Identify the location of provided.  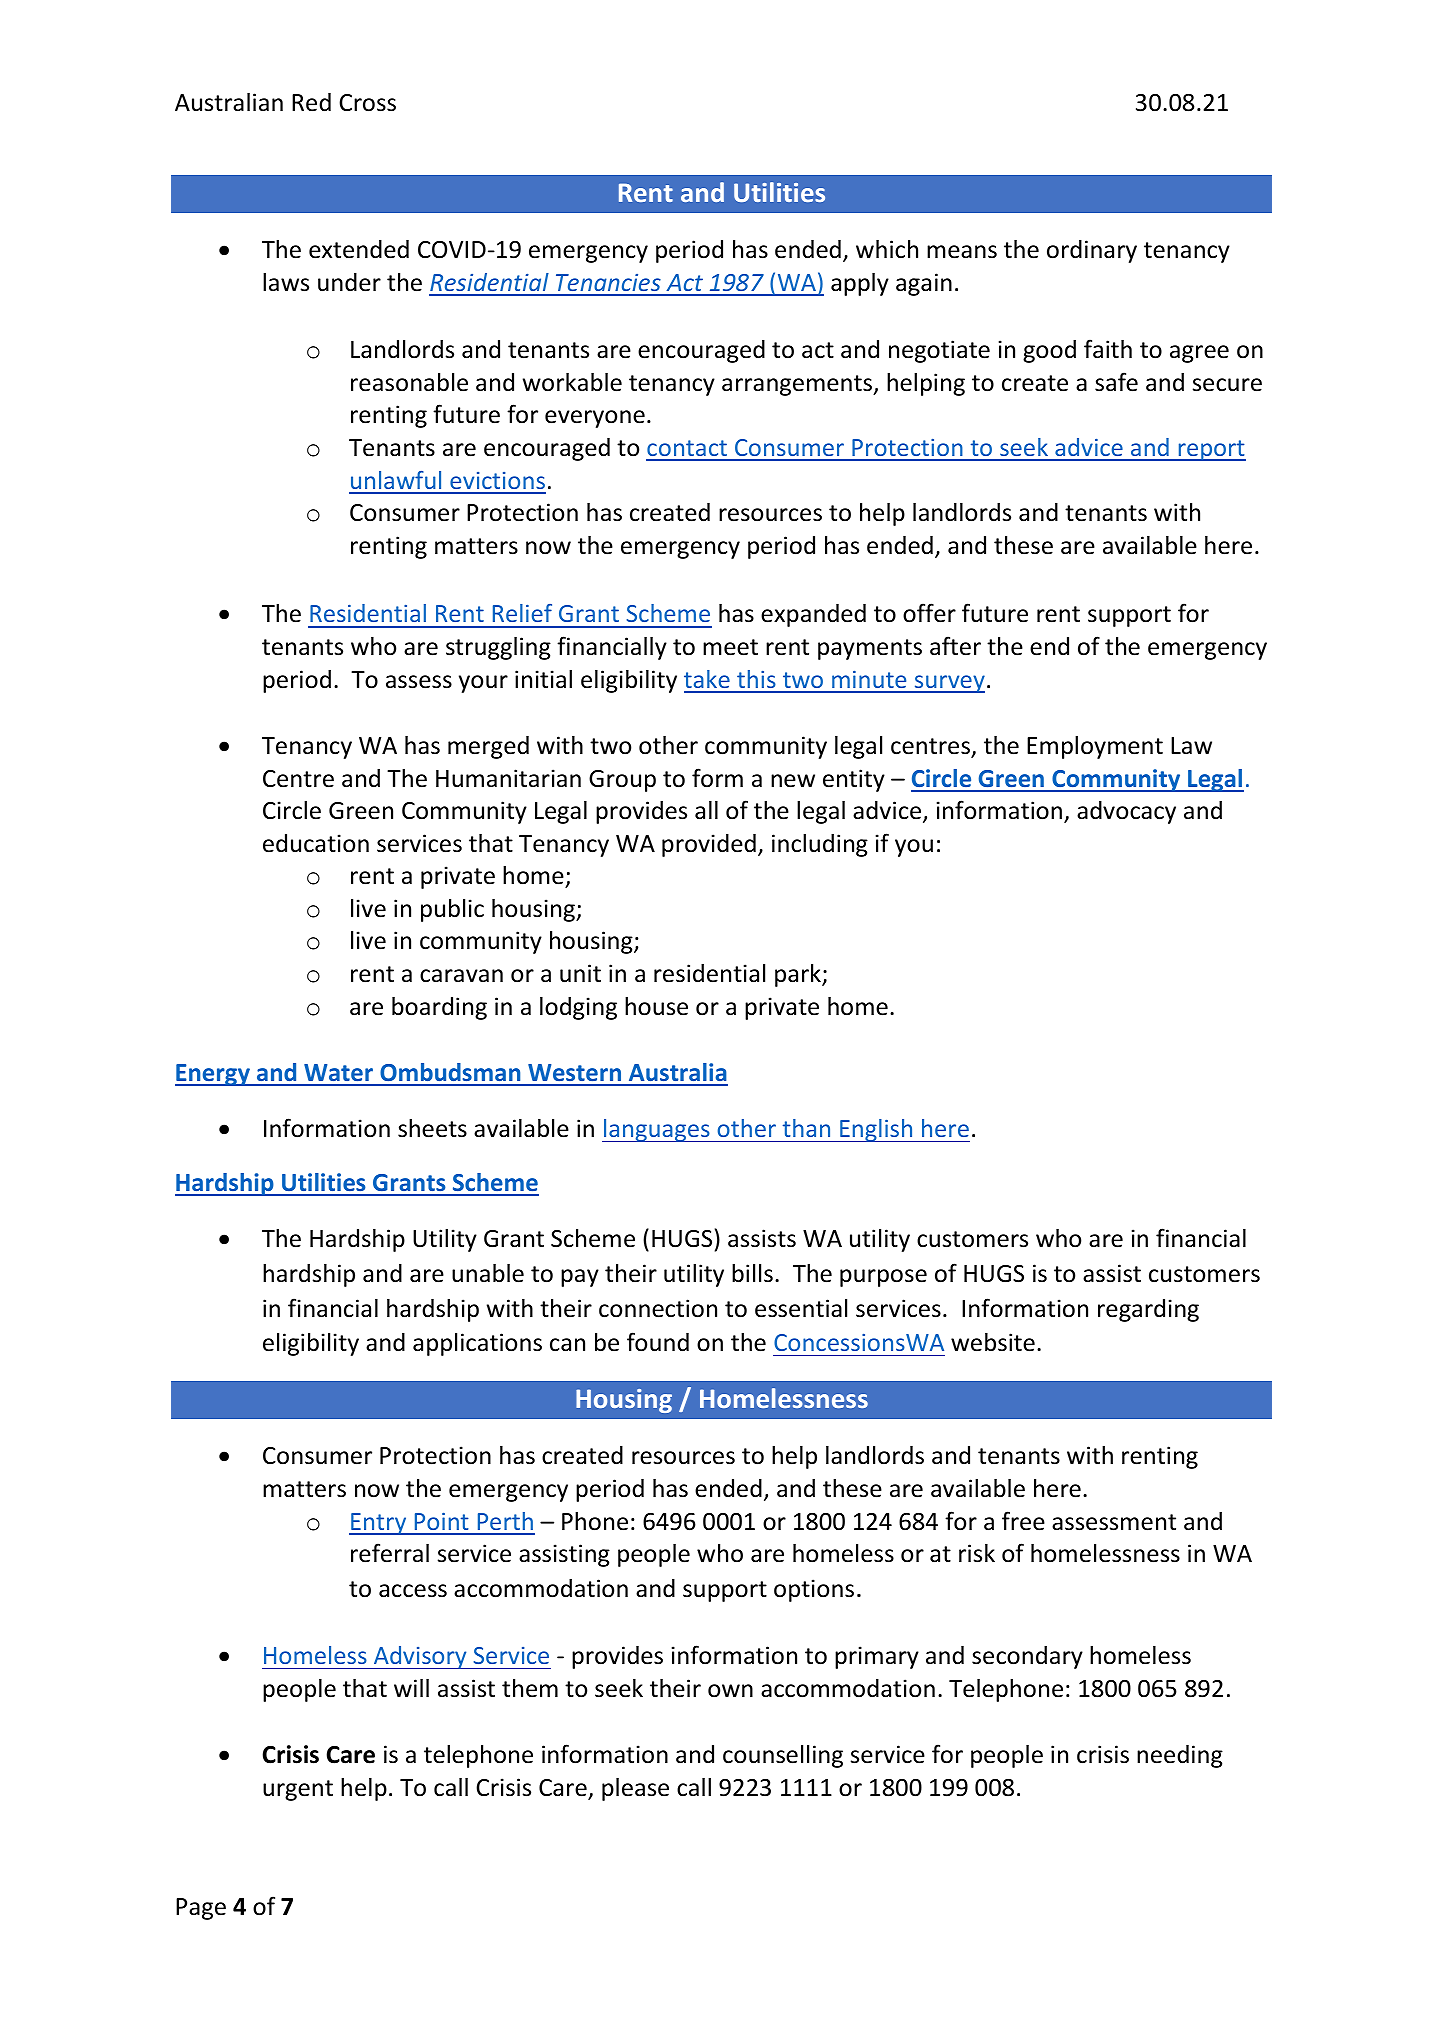
(709, 845).
